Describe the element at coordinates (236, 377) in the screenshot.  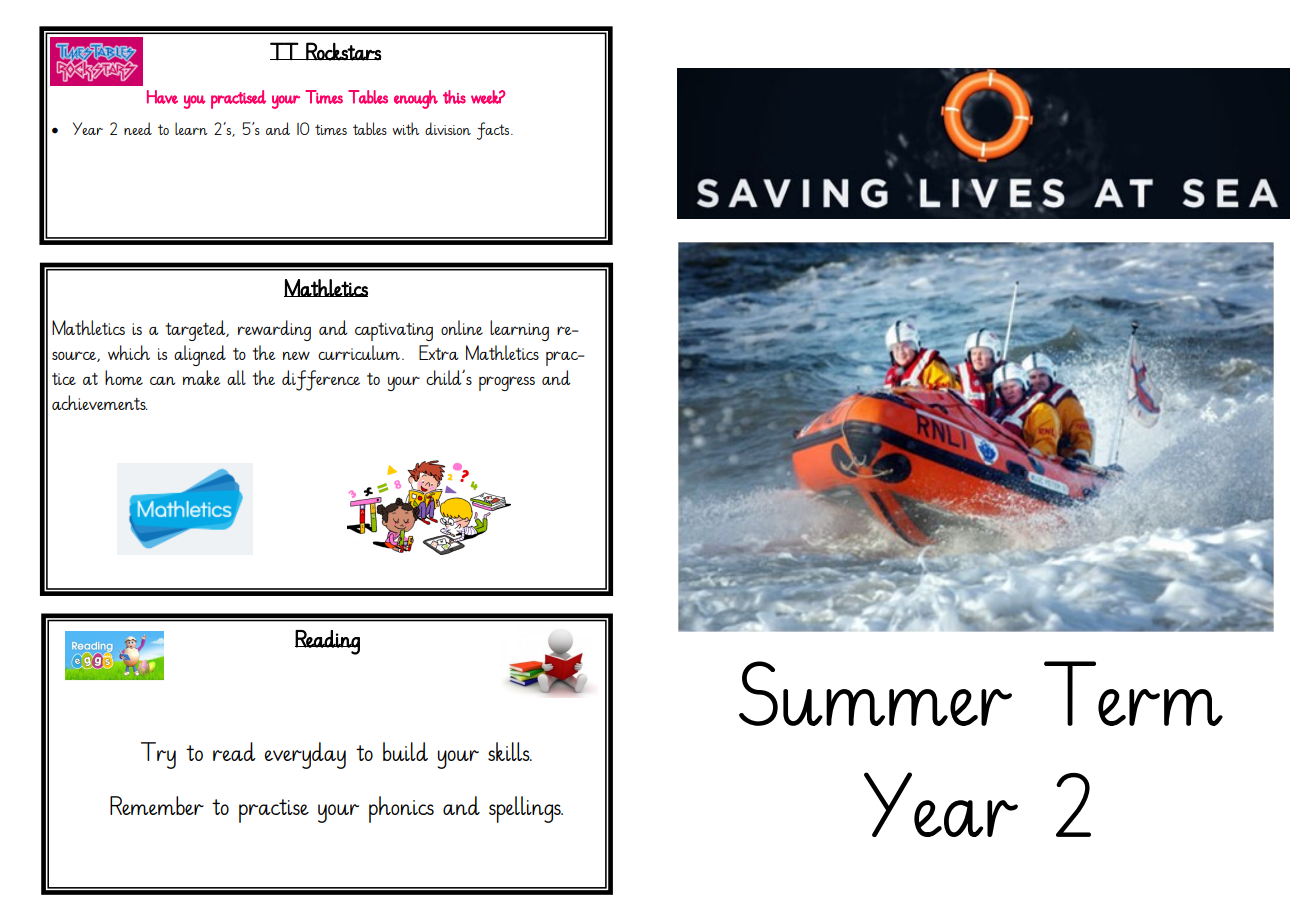
I see `all` at that location.
